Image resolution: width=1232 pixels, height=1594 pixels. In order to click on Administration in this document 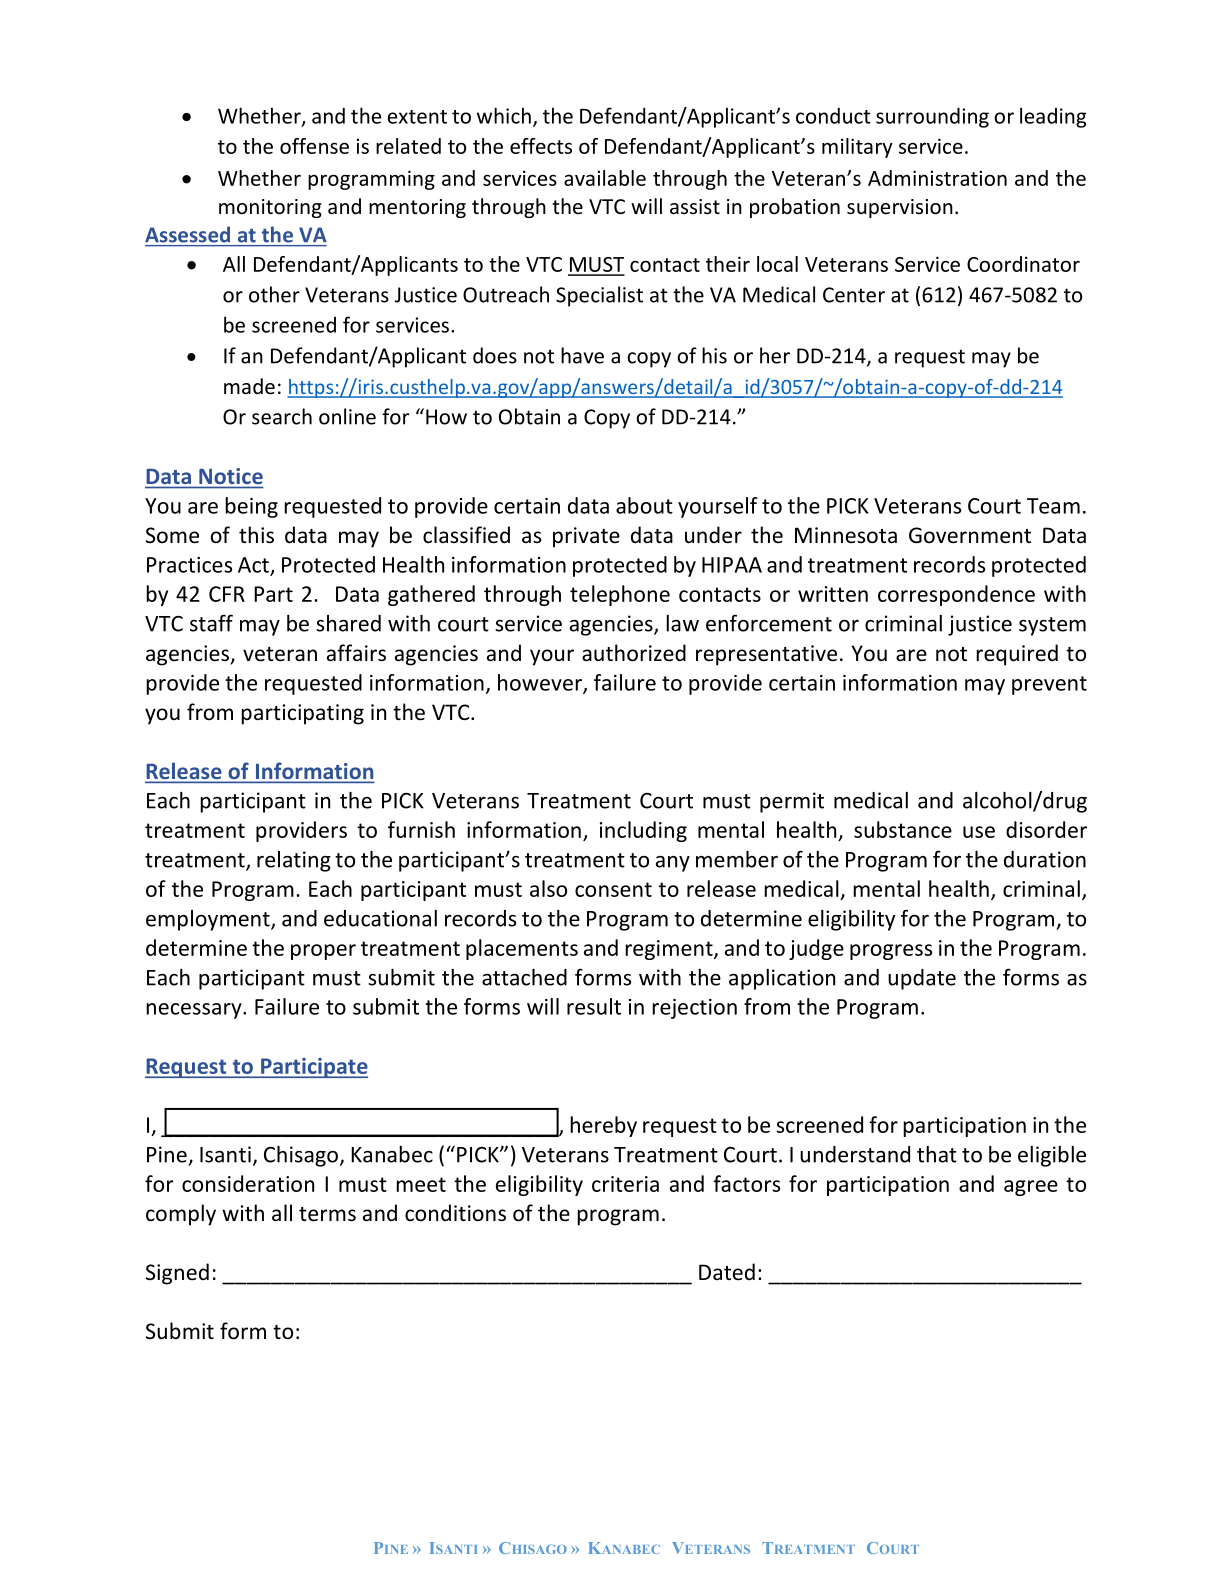, I will do `click(937, 178)`.
